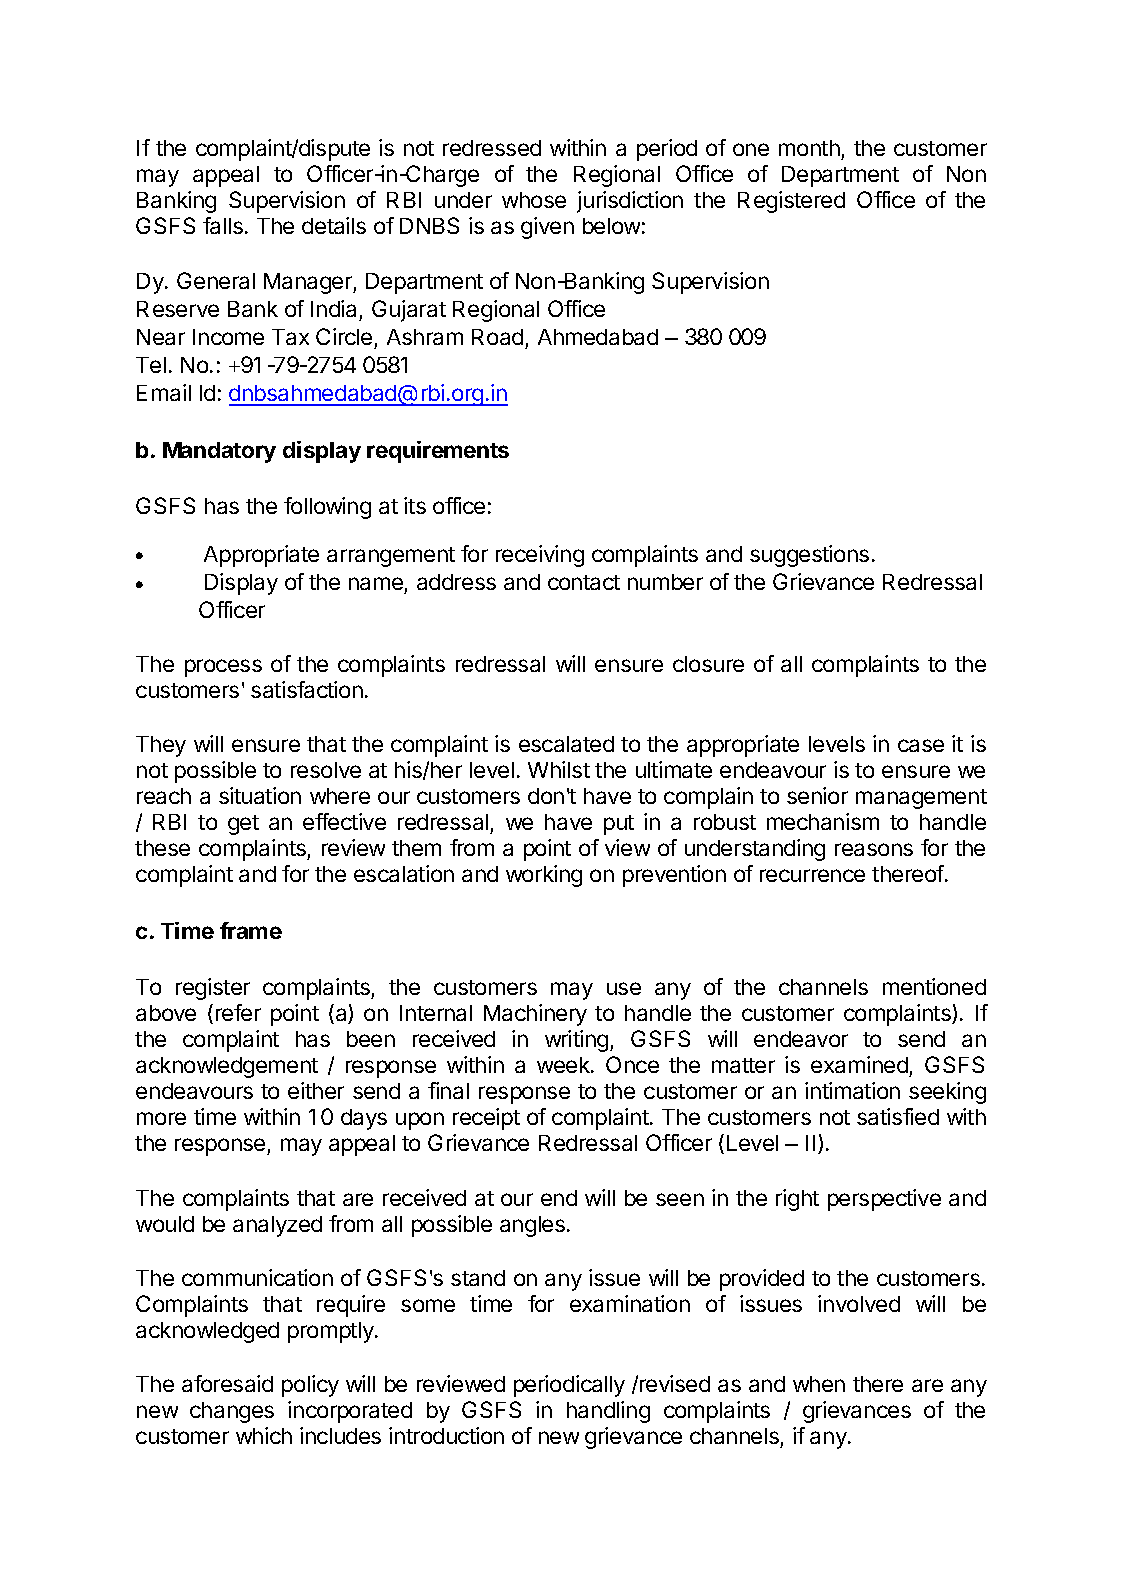  I want to click on Whilst, so click(559, 769).
